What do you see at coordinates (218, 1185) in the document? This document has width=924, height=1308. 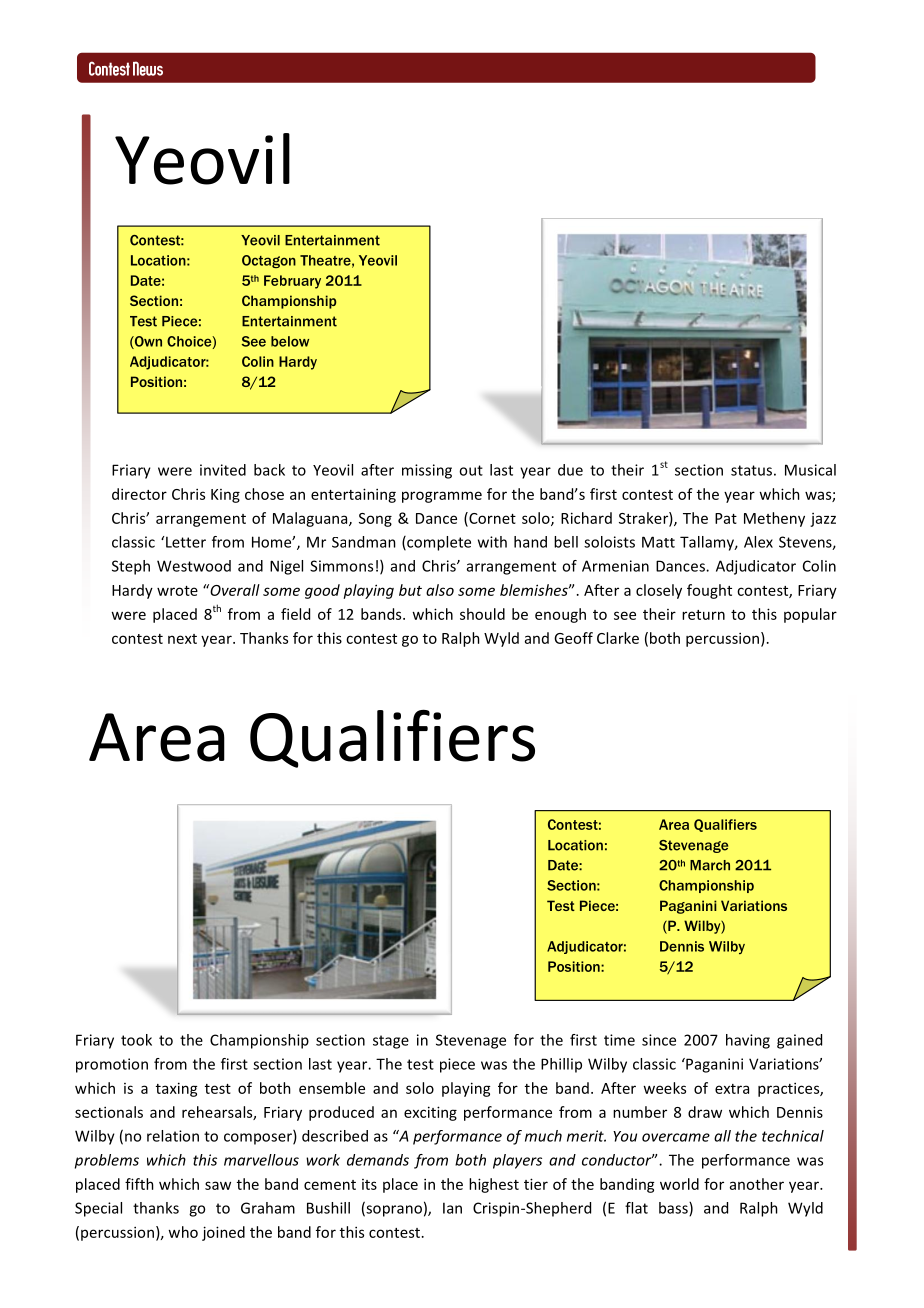 I see `saw` at bounding box center [218, 1185].
